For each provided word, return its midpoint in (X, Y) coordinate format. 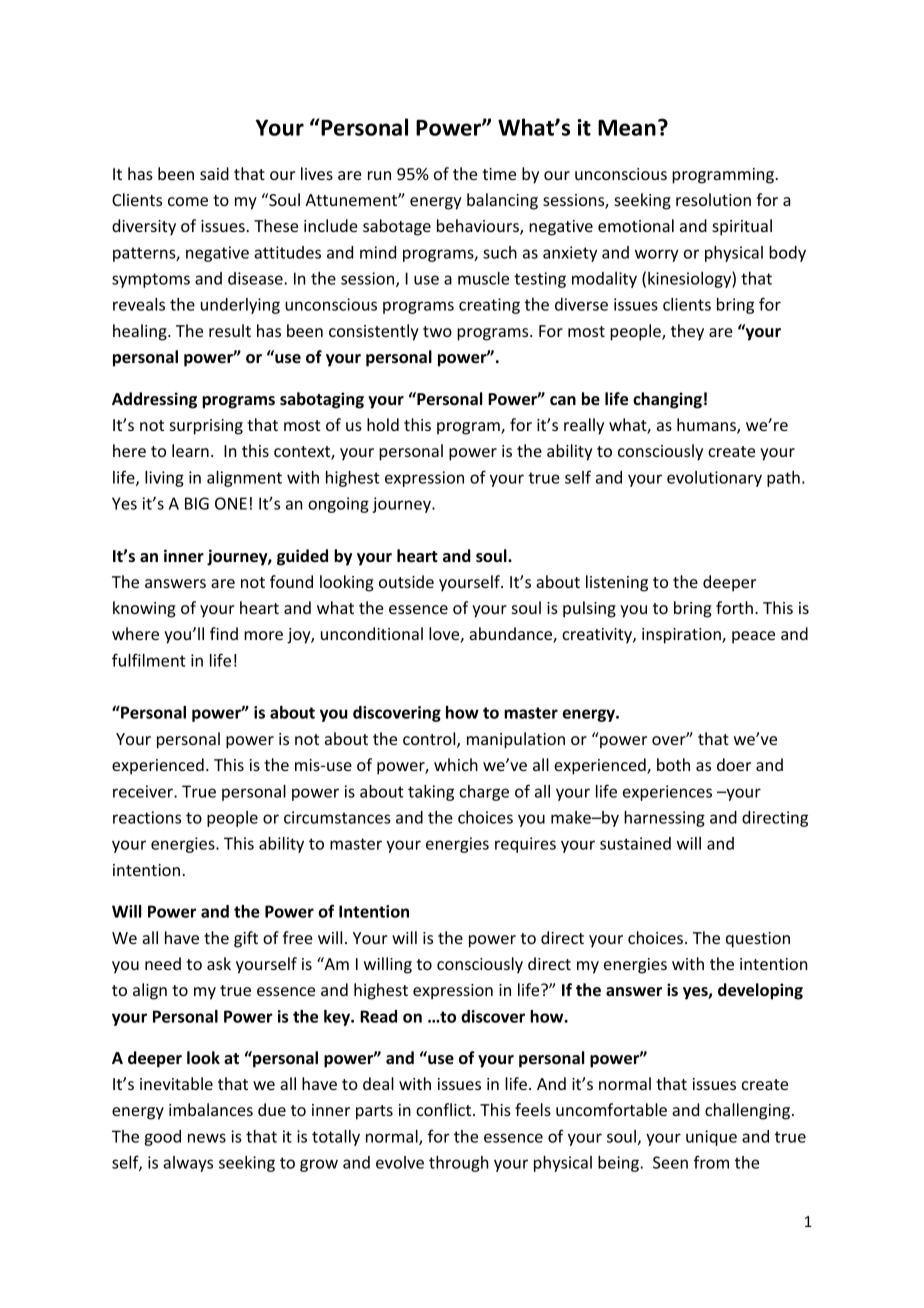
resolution (713, 199)
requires (525, 845)
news (207, 1138)
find (224, 633)
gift (246, 939)
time (499, 174)
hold (383, 424)
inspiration (682, 636)
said (214, 173)
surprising (206, 427)
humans (707, 426)
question (758, 940)
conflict (445, 1109)
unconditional (372, 633)
